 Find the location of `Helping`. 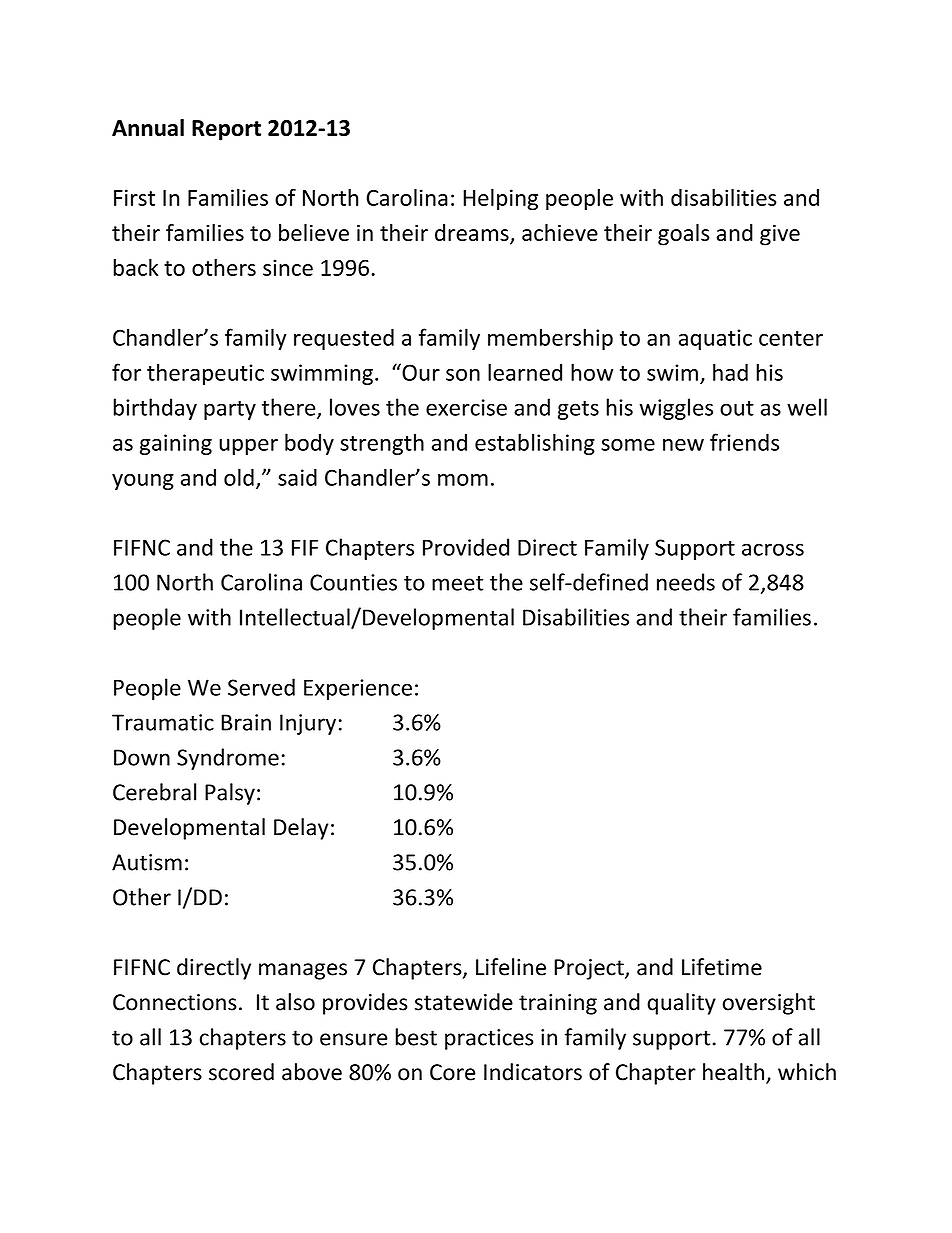

Helping is located at coordinates (500, 200).
